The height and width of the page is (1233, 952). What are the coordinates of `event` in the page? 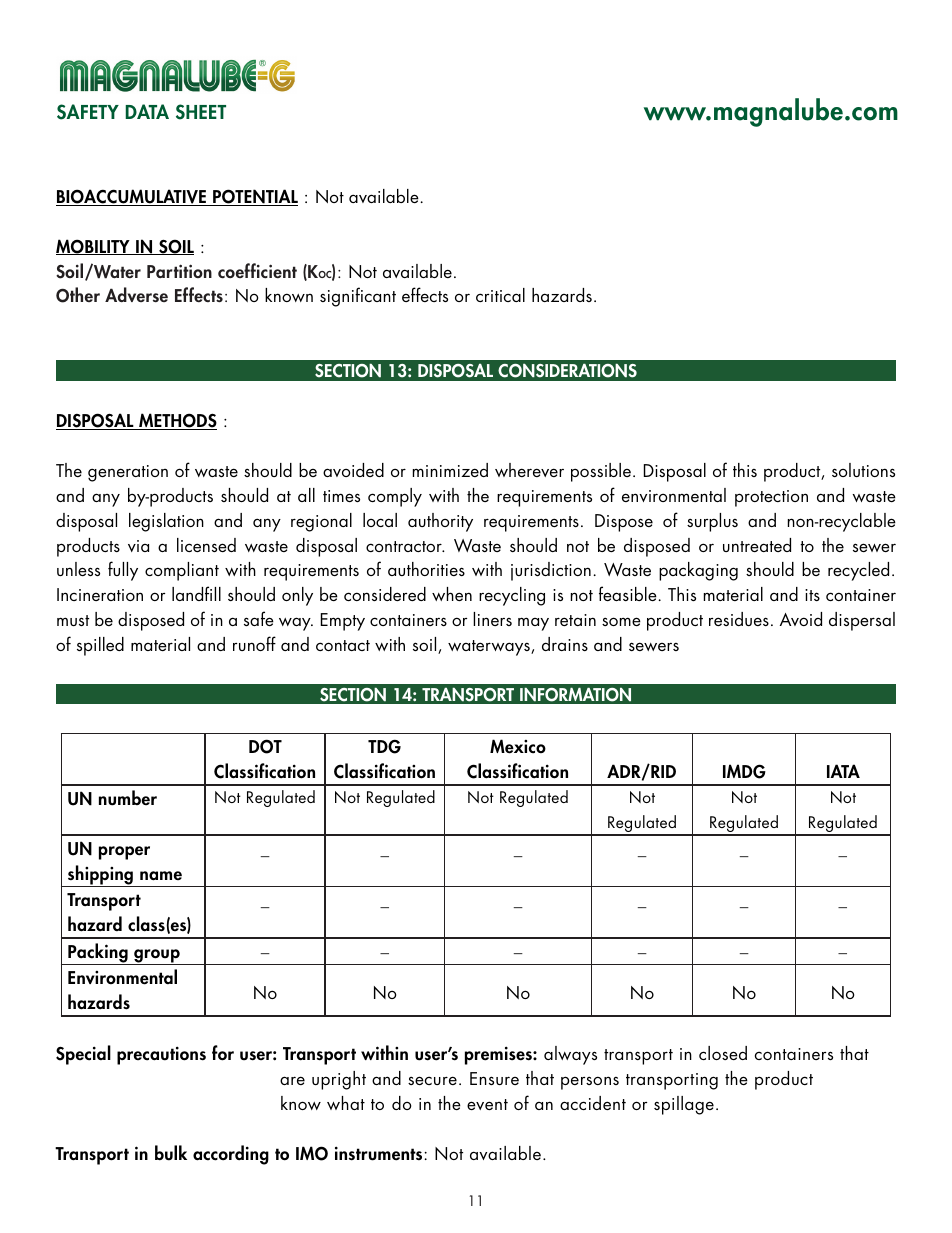 It's located at (487, 1104).
